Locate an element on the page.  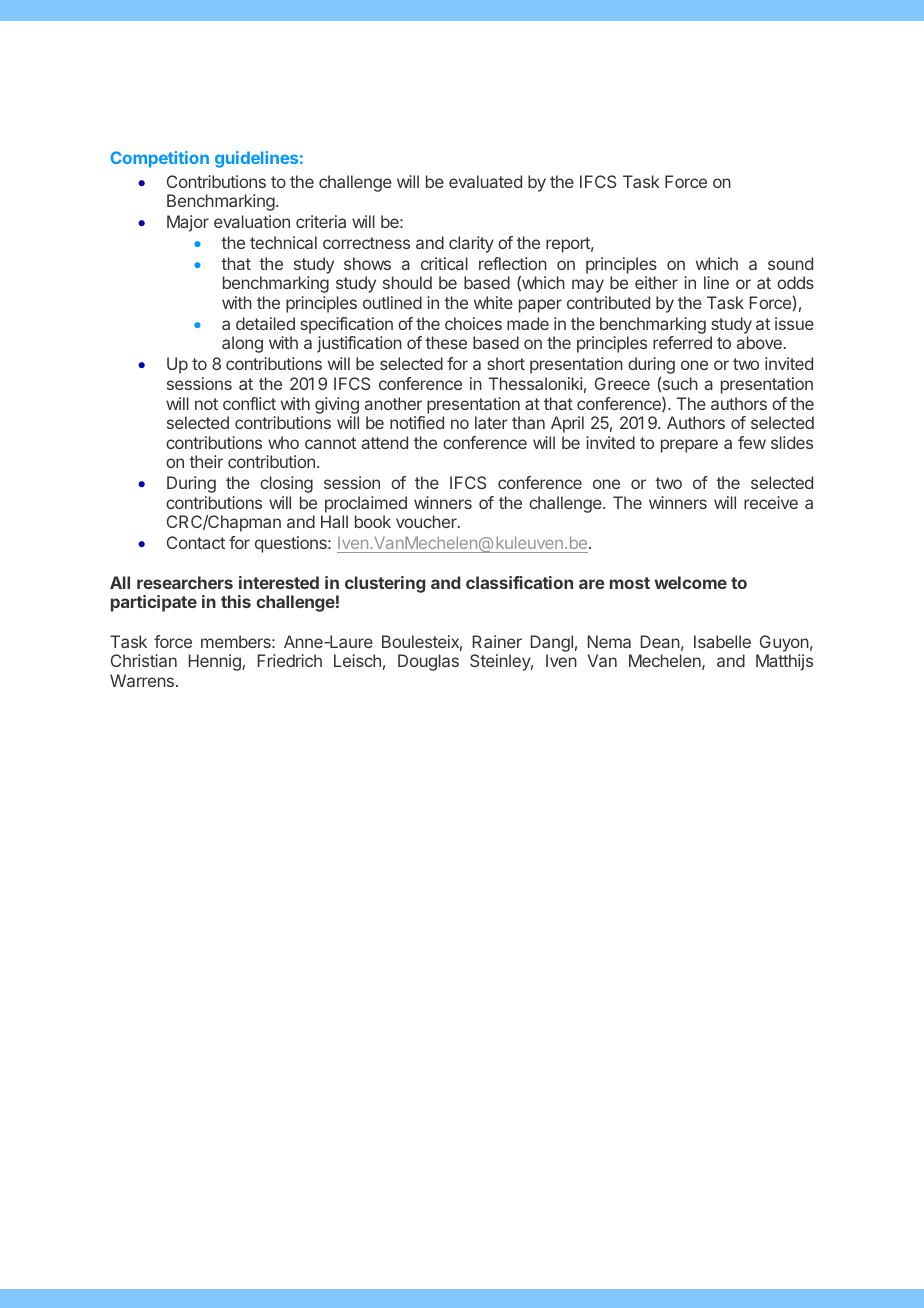
evaluated is located at coordinates (485, 181).
